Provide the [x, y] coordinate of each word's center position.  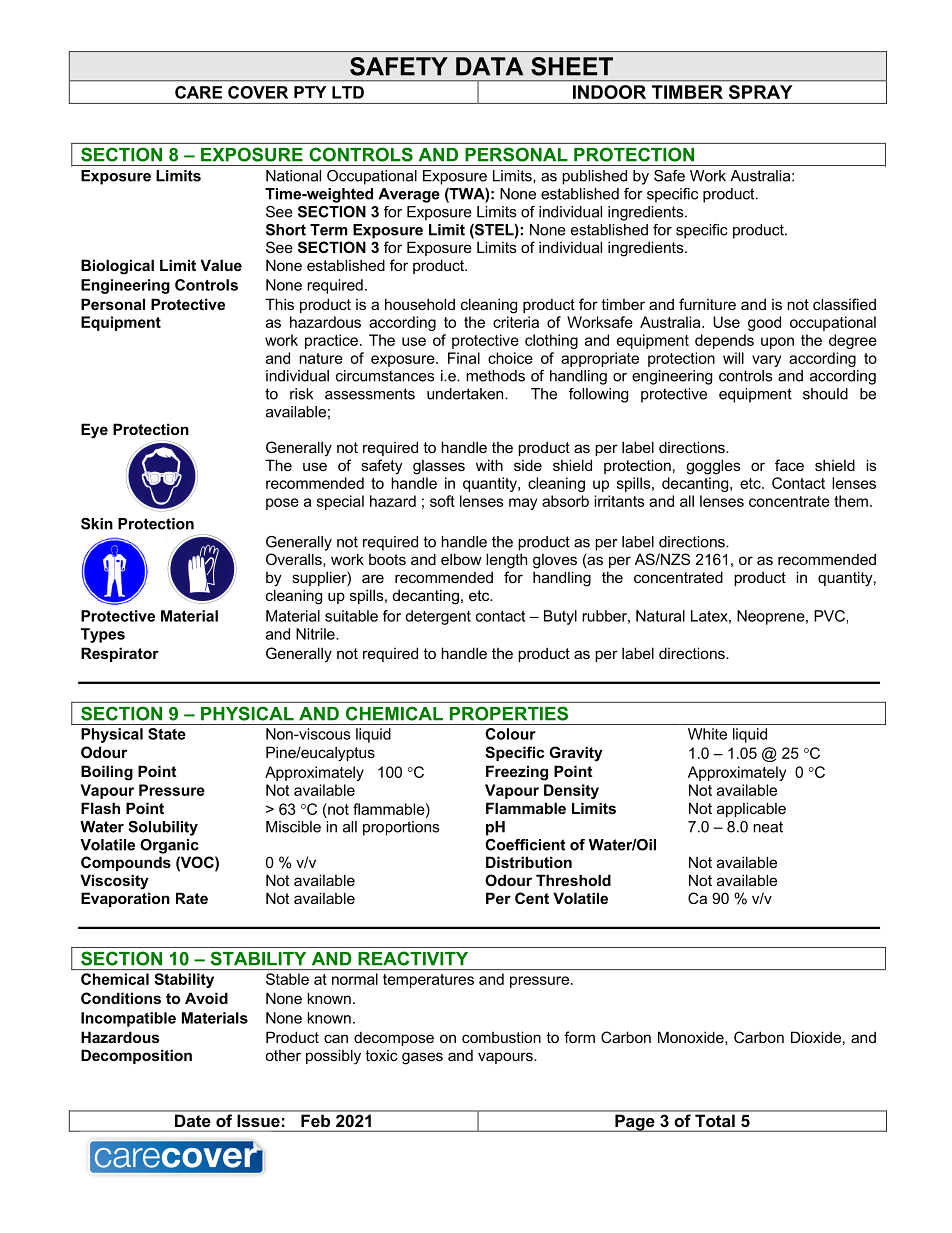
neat [768, 827]
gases [422, 1058]
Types [103, 635]
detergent [438, 617]
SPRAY [760, 92]
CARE [198, 92]
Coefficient [525, 845]
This [279, 304]
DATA [489, 66]
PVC [829, 616]
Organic [169, 846]
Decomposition [136, 1056]
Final [464, 358]
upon [777, 343]
